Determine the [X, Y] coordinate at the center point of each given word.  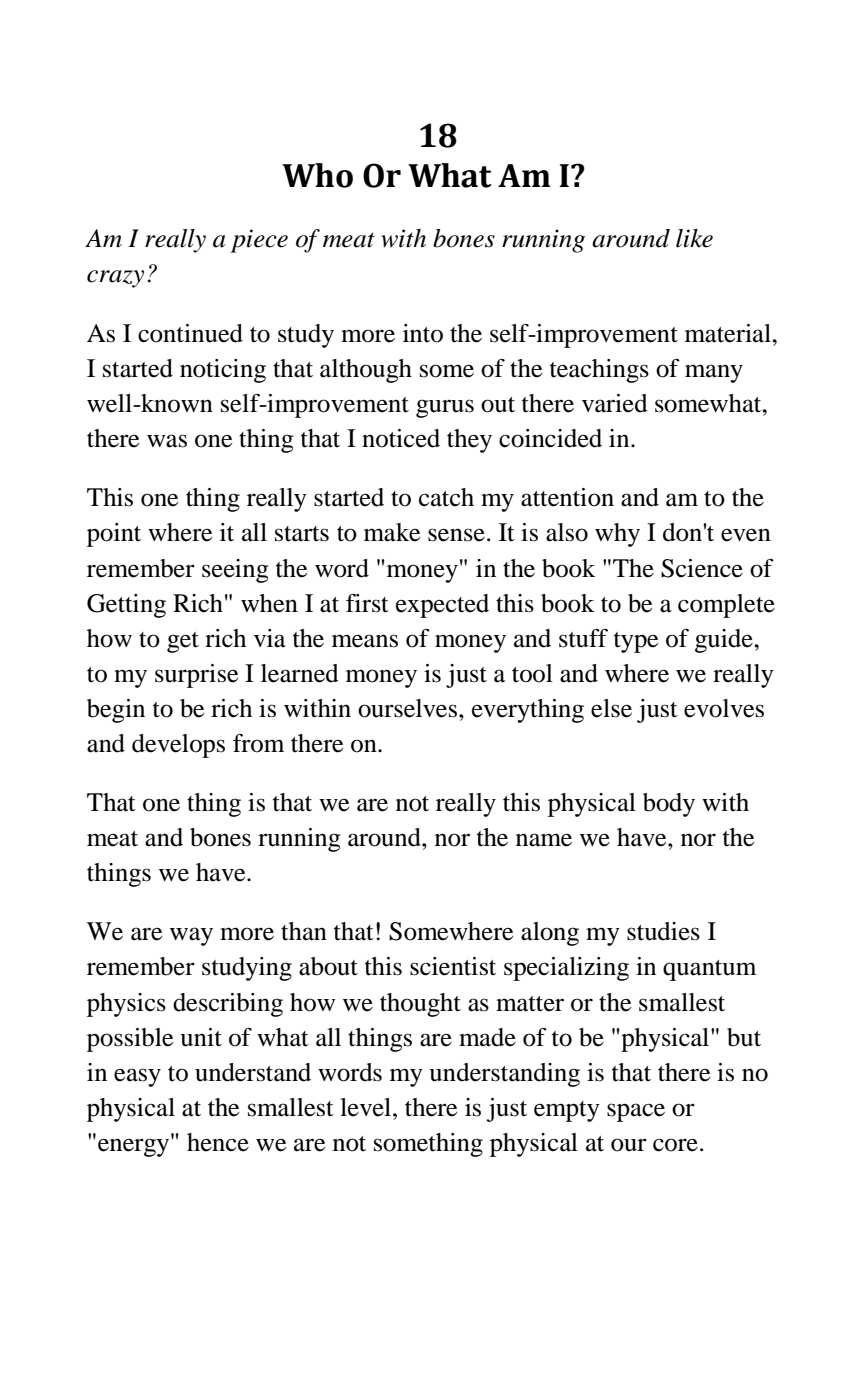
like [694, 238]
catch [446, 497]
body [669, 805]
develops [178, 746]
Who [317, 175]
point [114, 535]
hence [218, 1142]
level [367, 1107]
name [544, 840]
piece [259, 241]
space [636, 1112]
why [617, 535]
